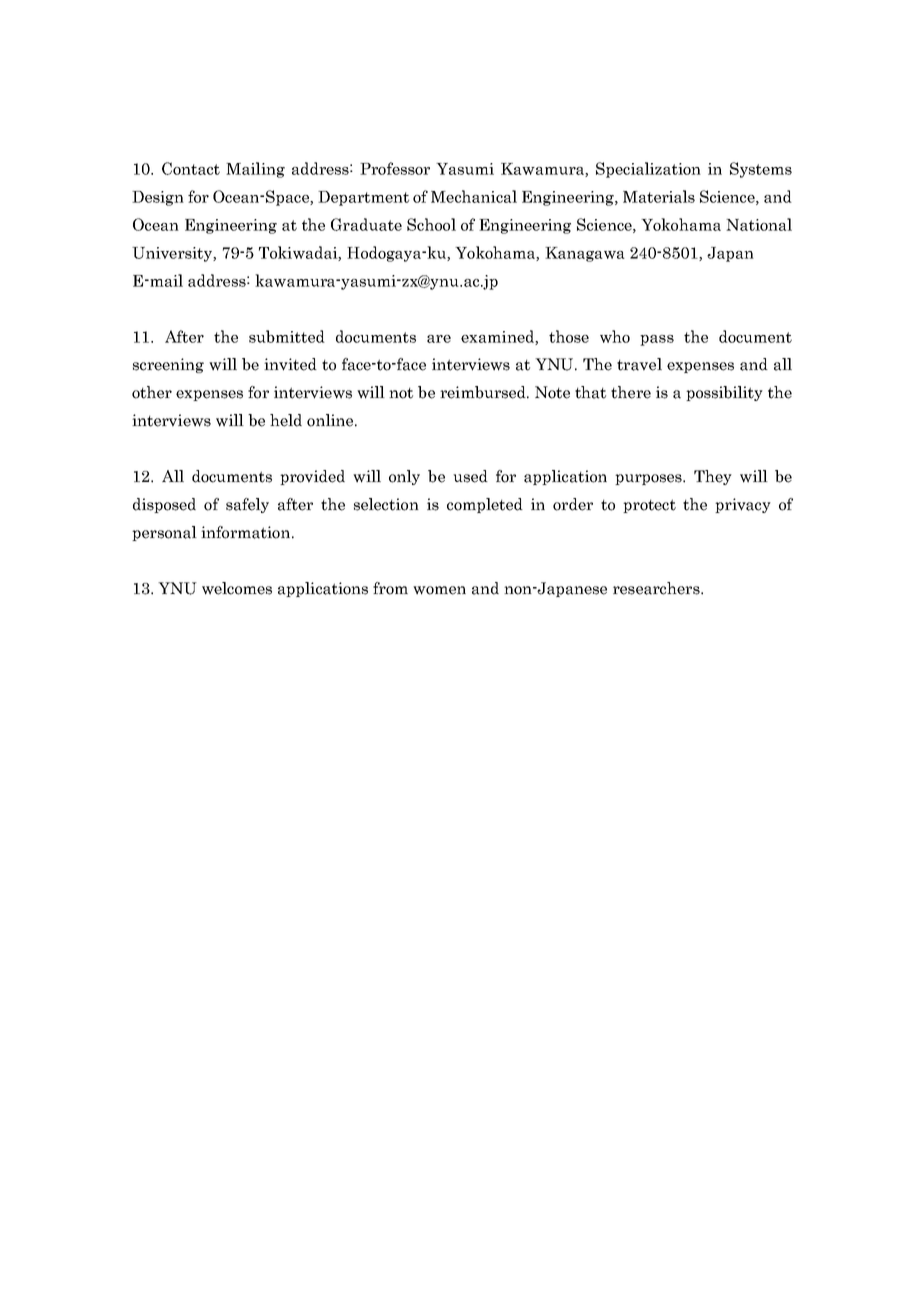  What do you see at coordinates (648, 170) in the screenshot?
I see `Specialization` at bounding box center [648, 170].
